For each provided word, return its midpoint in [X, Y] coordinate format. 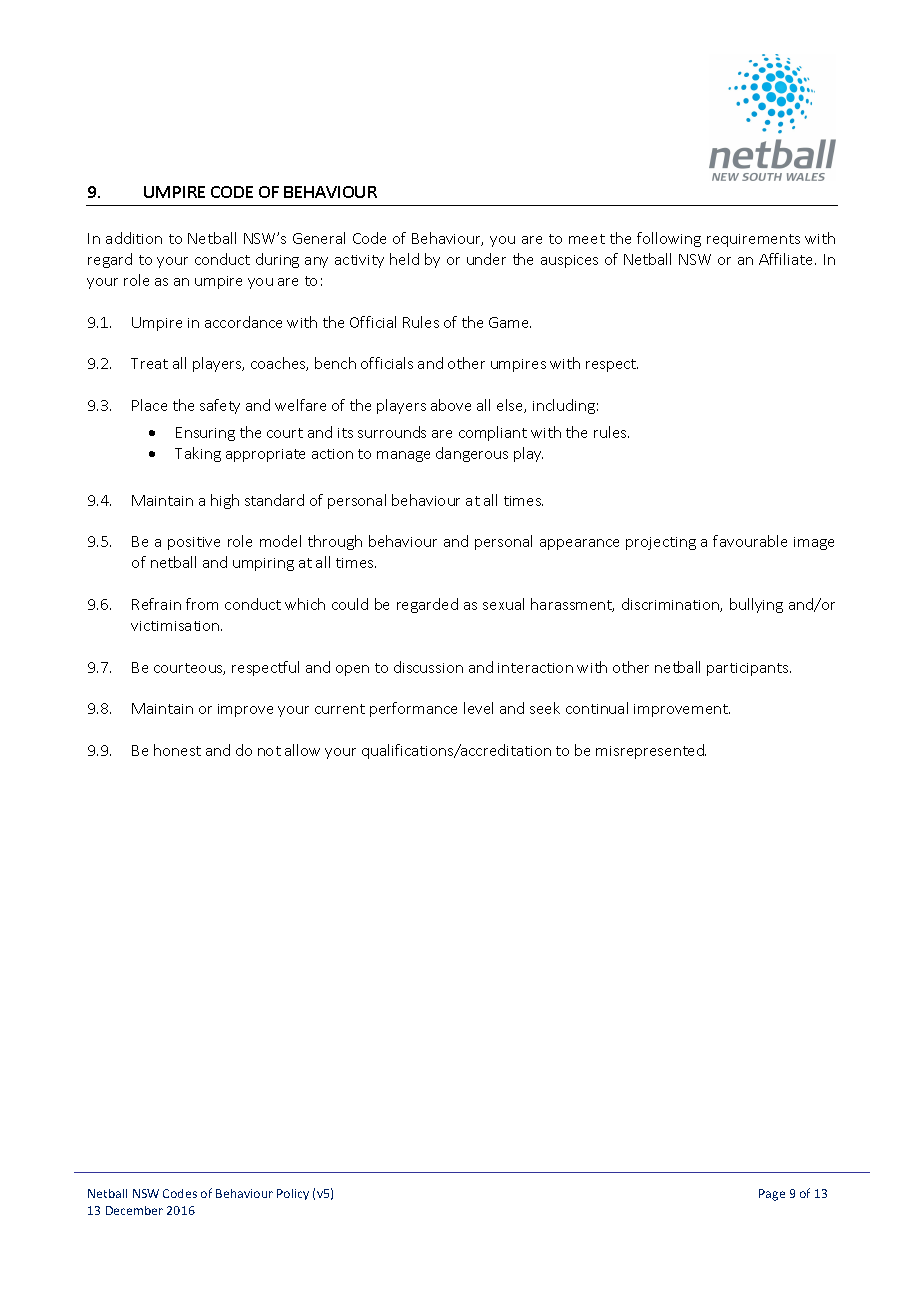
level [478, 708]
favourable [750, 541]
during [277, 260]
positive [194, 543]
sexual [503, 604]
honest [177, 750]
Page [772, 1195]
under [486, 259]
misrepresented [651, 751]
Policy [293, 1194]
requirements [753, 240]
